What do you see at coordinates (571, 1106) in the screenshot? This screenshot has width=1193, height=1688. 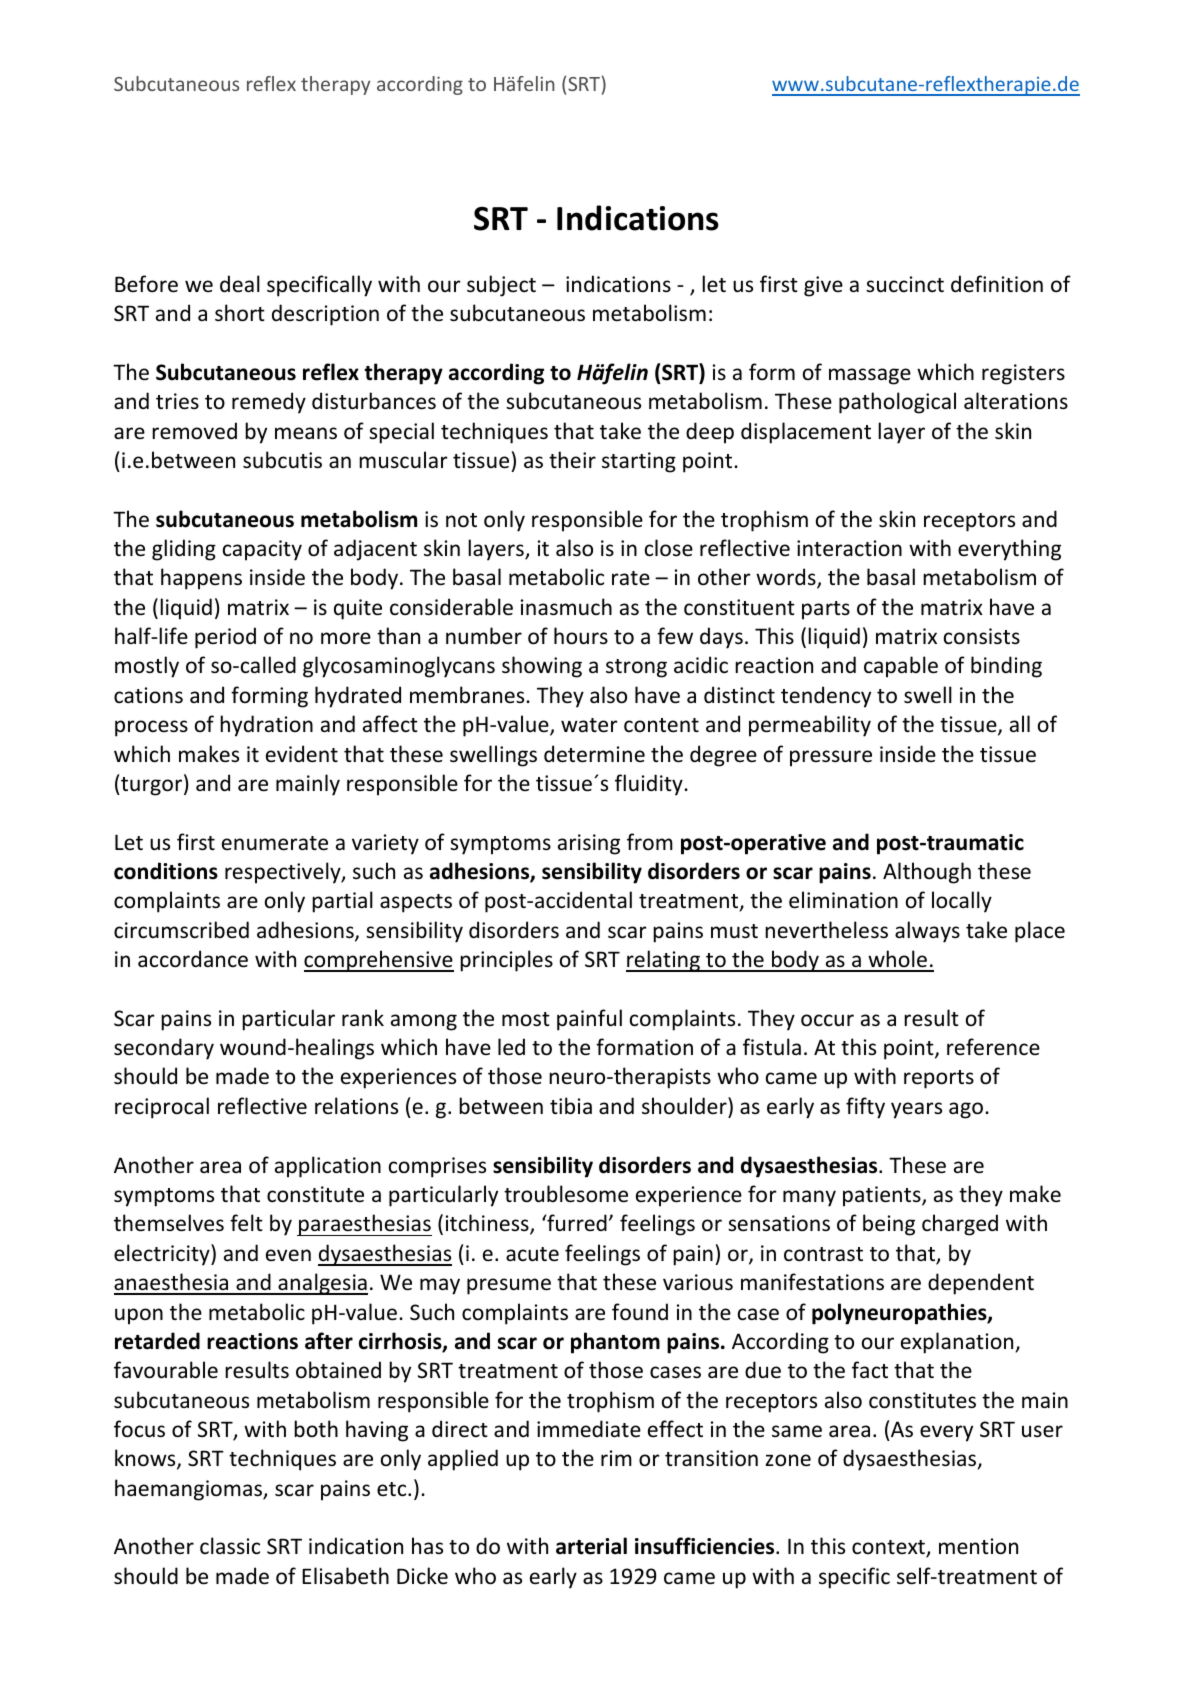 I see `tibia` at bounding box center [571, 1106].
